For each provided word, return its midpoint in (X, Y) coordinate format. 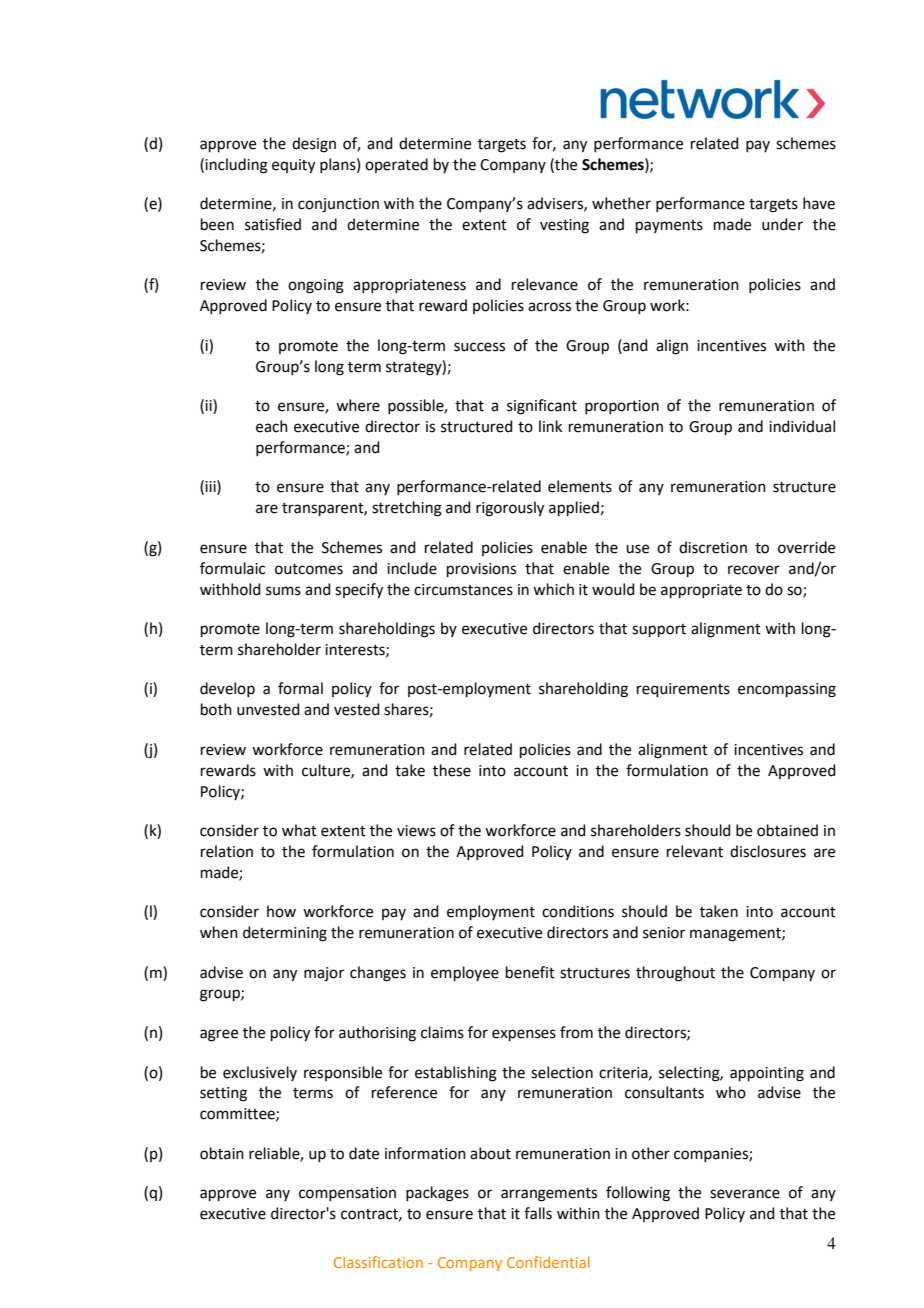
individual (802, 426)
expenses (524, 1035)
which (553, 589)
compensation (347, 1194)
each (272, 426)
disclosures (768, 851)
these (452, 770)
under (782, 224)
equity (293, 166)
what (299, 830)
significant (542, 407)
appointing (767, 1074)
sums (283, 591)
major (324, 974)
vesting (564, 226)
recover (754, 570)
